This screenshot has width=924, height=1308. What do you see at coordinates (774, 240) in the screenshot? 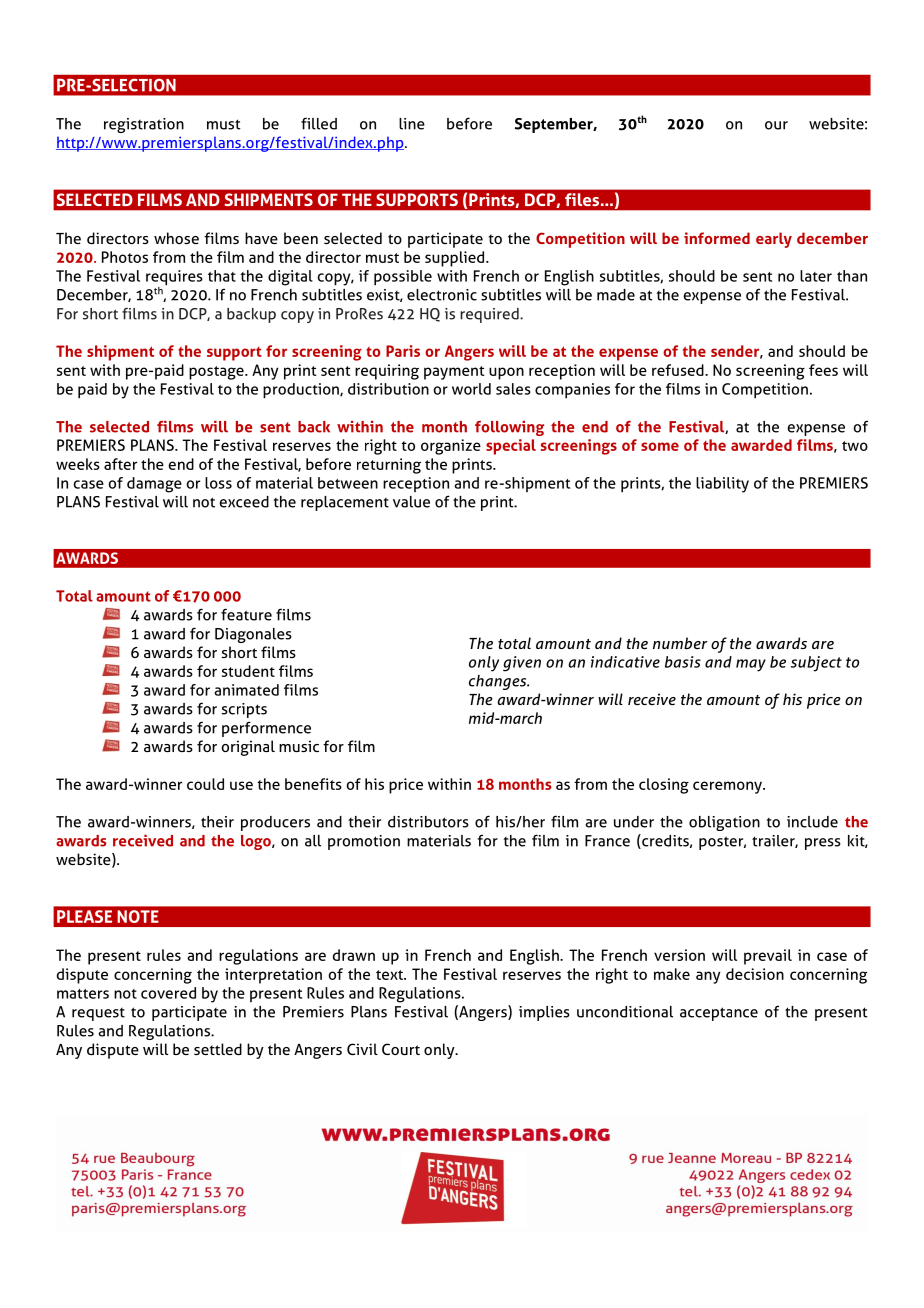
I see `early` at bounding box center [774, 240].
